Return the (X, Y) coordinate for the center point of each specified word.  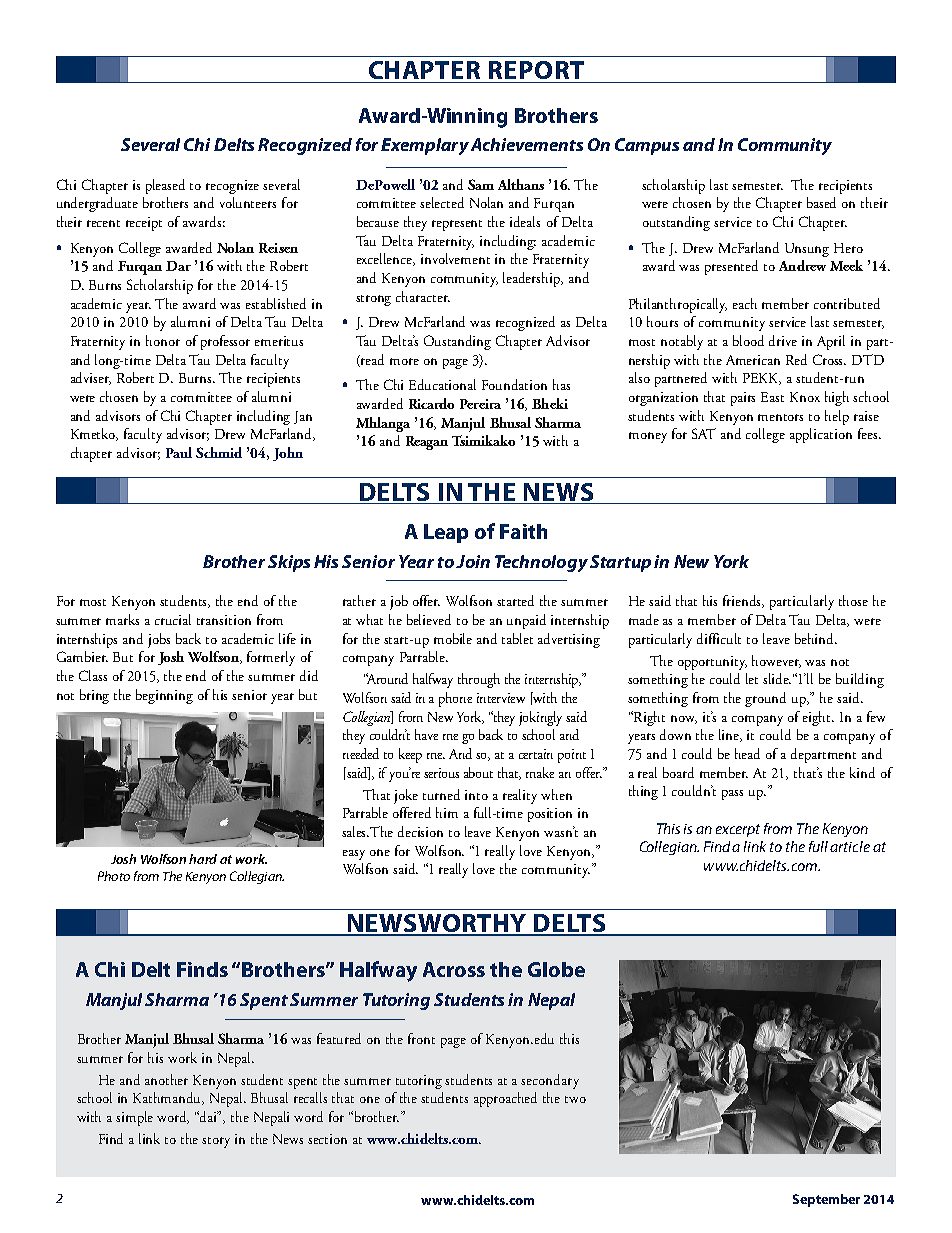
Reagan (427, 443)
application (821, 435)
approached (505, 1099)
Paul (179, 452)
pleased (165, 186)
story (216, 1142)
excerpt (738, 830)
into (476, 795)
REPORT (536, 70)
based (821, 202)
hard (203, 859)
